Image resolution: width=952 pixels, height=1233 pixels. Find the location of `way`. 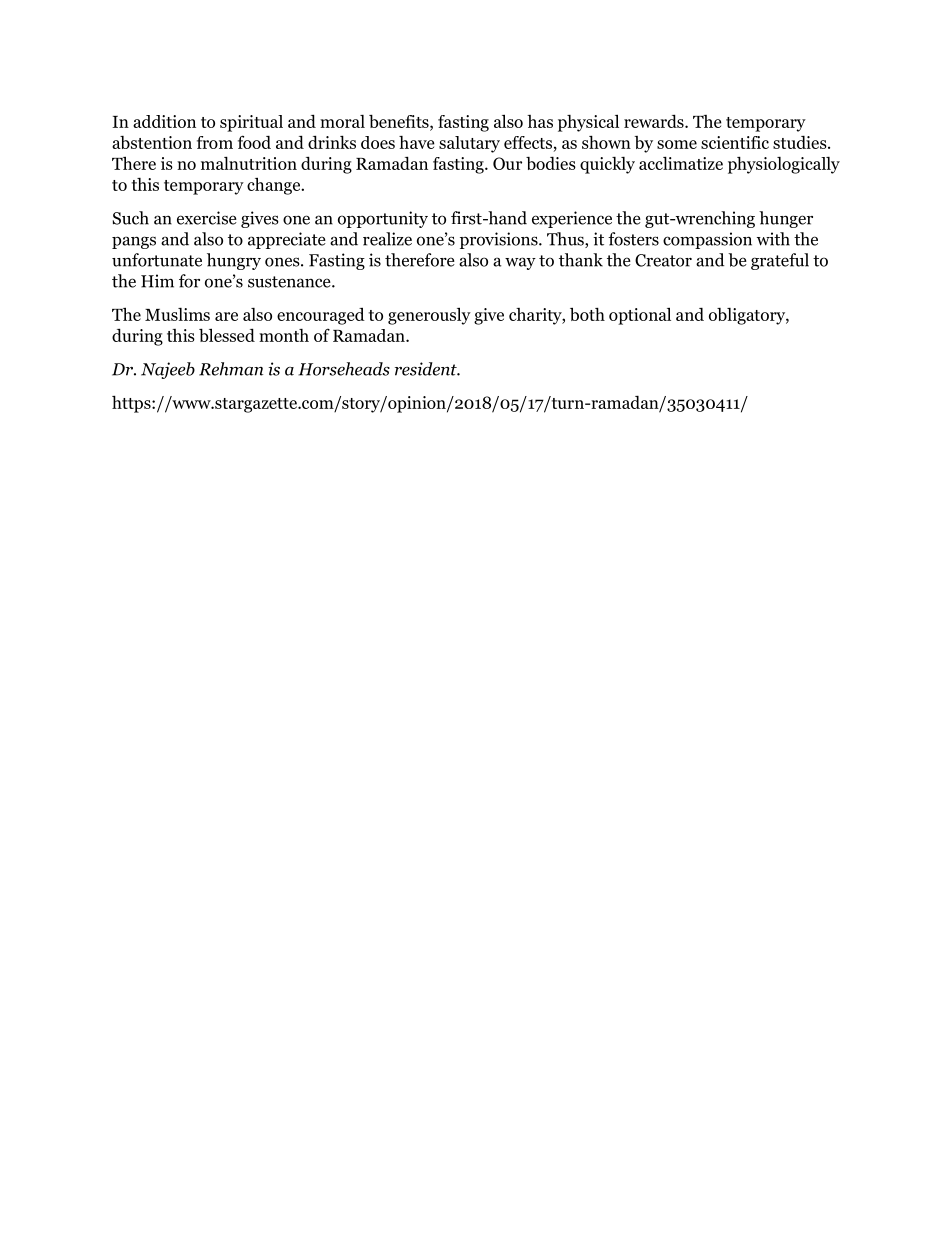

way is located at coordinates (520, 263).
